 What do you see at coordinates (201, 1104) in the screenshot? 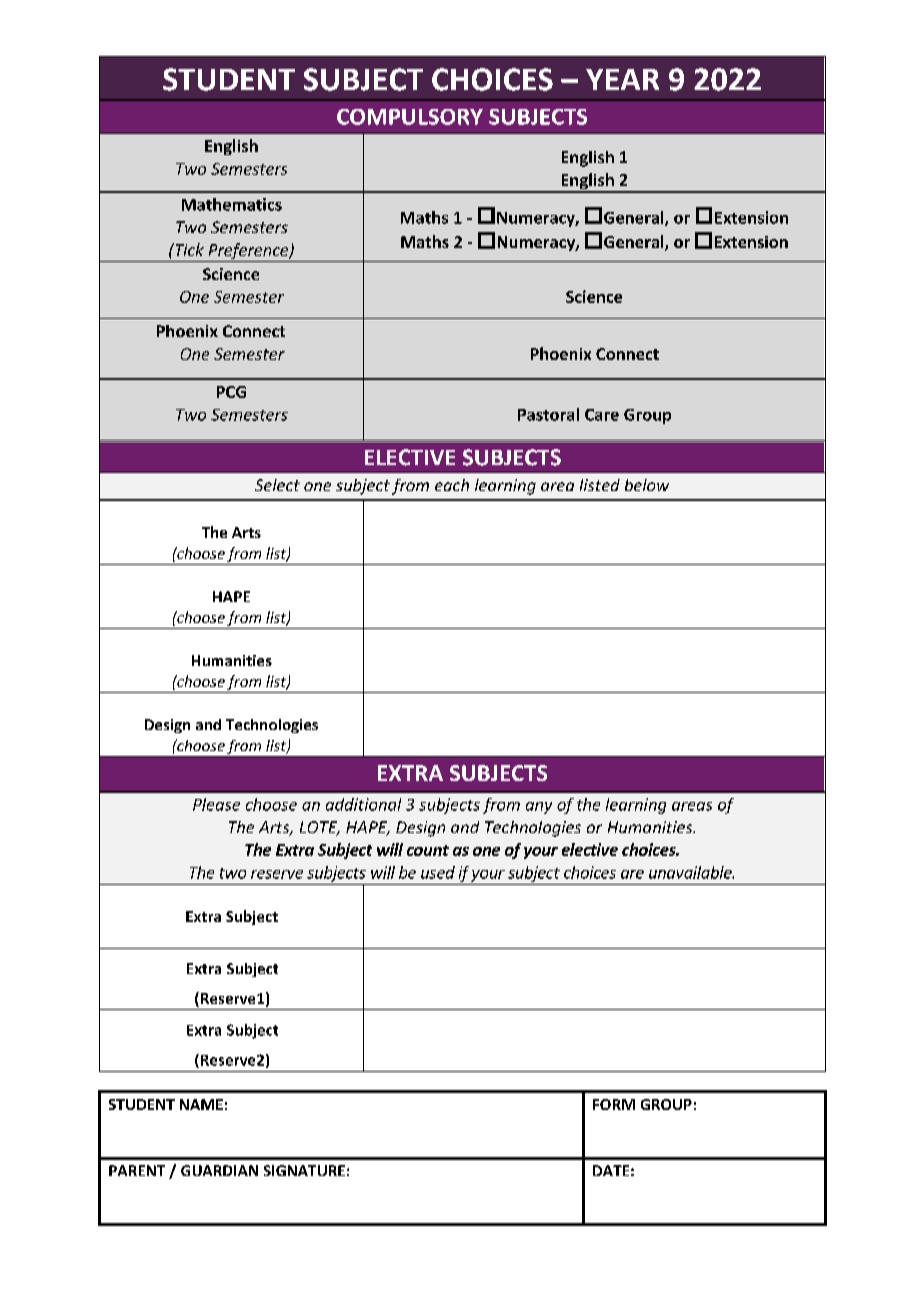
I see `NAME` at bounding box center [201, 1104].
